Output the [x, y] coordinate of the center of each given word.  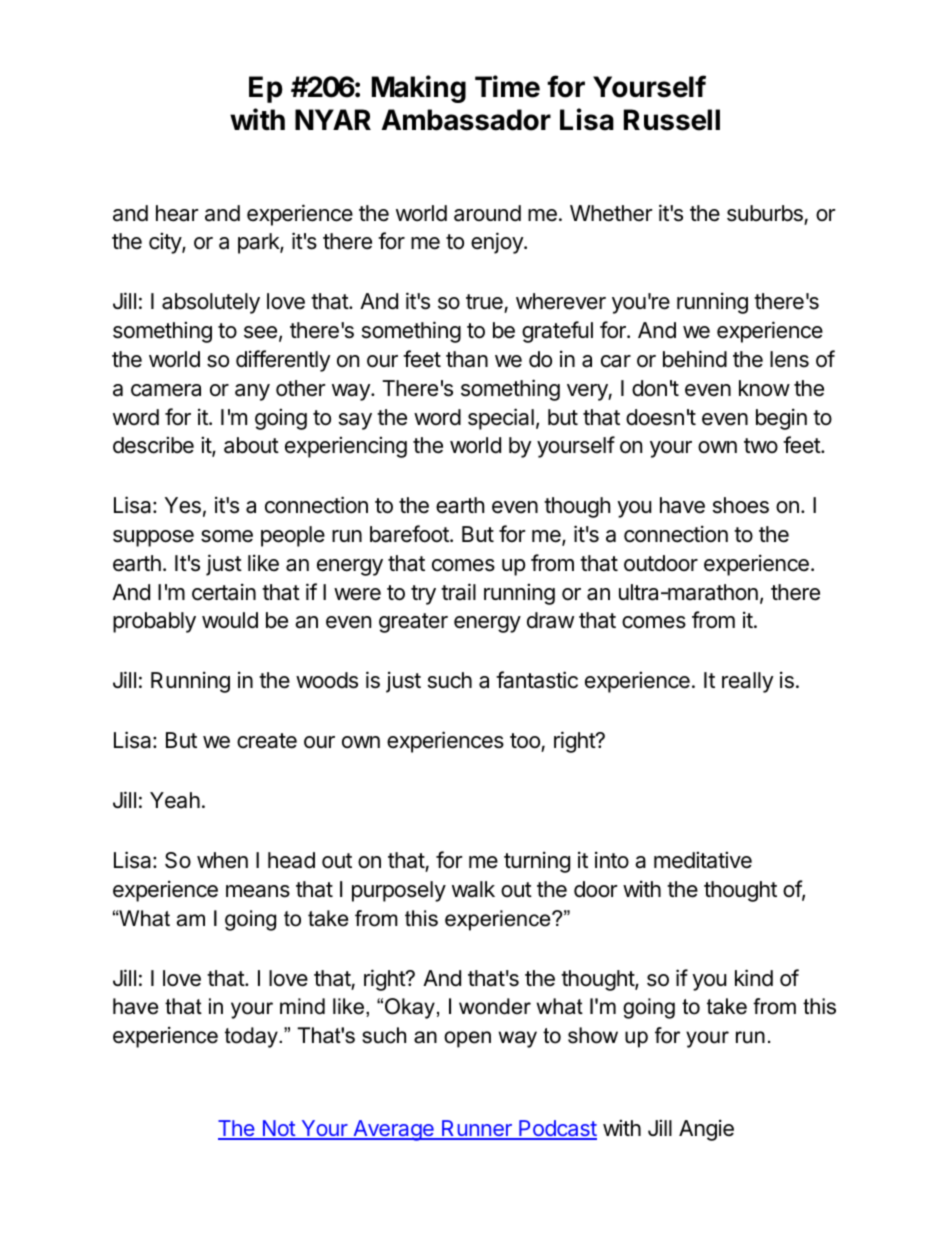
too [525, 741]
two [761, 445]
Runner [477, 1129]
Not [278, 1129]
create [267, 741]
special [501, 419]
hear [177, 213]
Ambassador [466, 120]
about [251, 445]
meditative [703, 860]
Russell [672, 120]
